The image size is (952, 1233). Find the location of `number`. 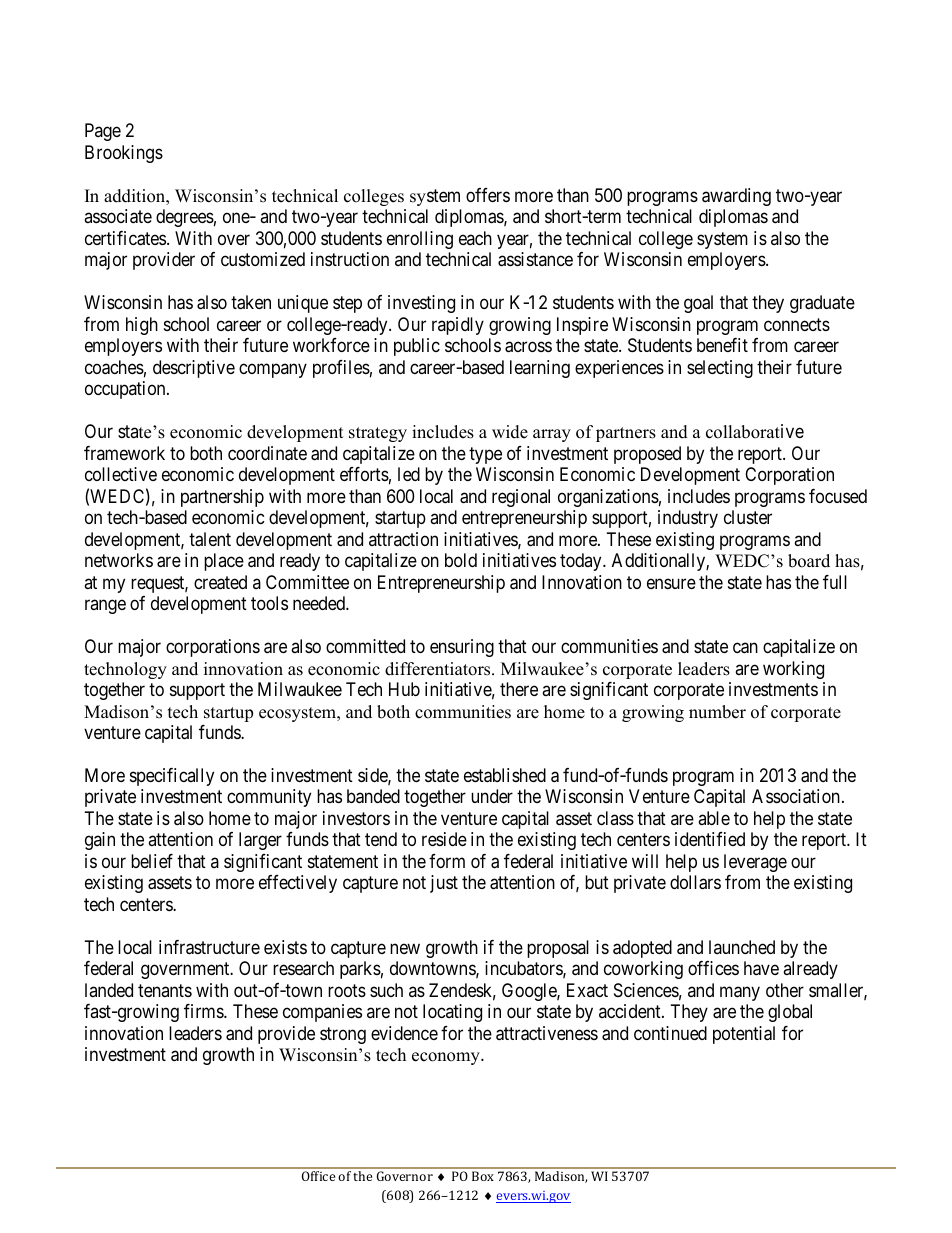

number is located at coordinates (717, 712).
